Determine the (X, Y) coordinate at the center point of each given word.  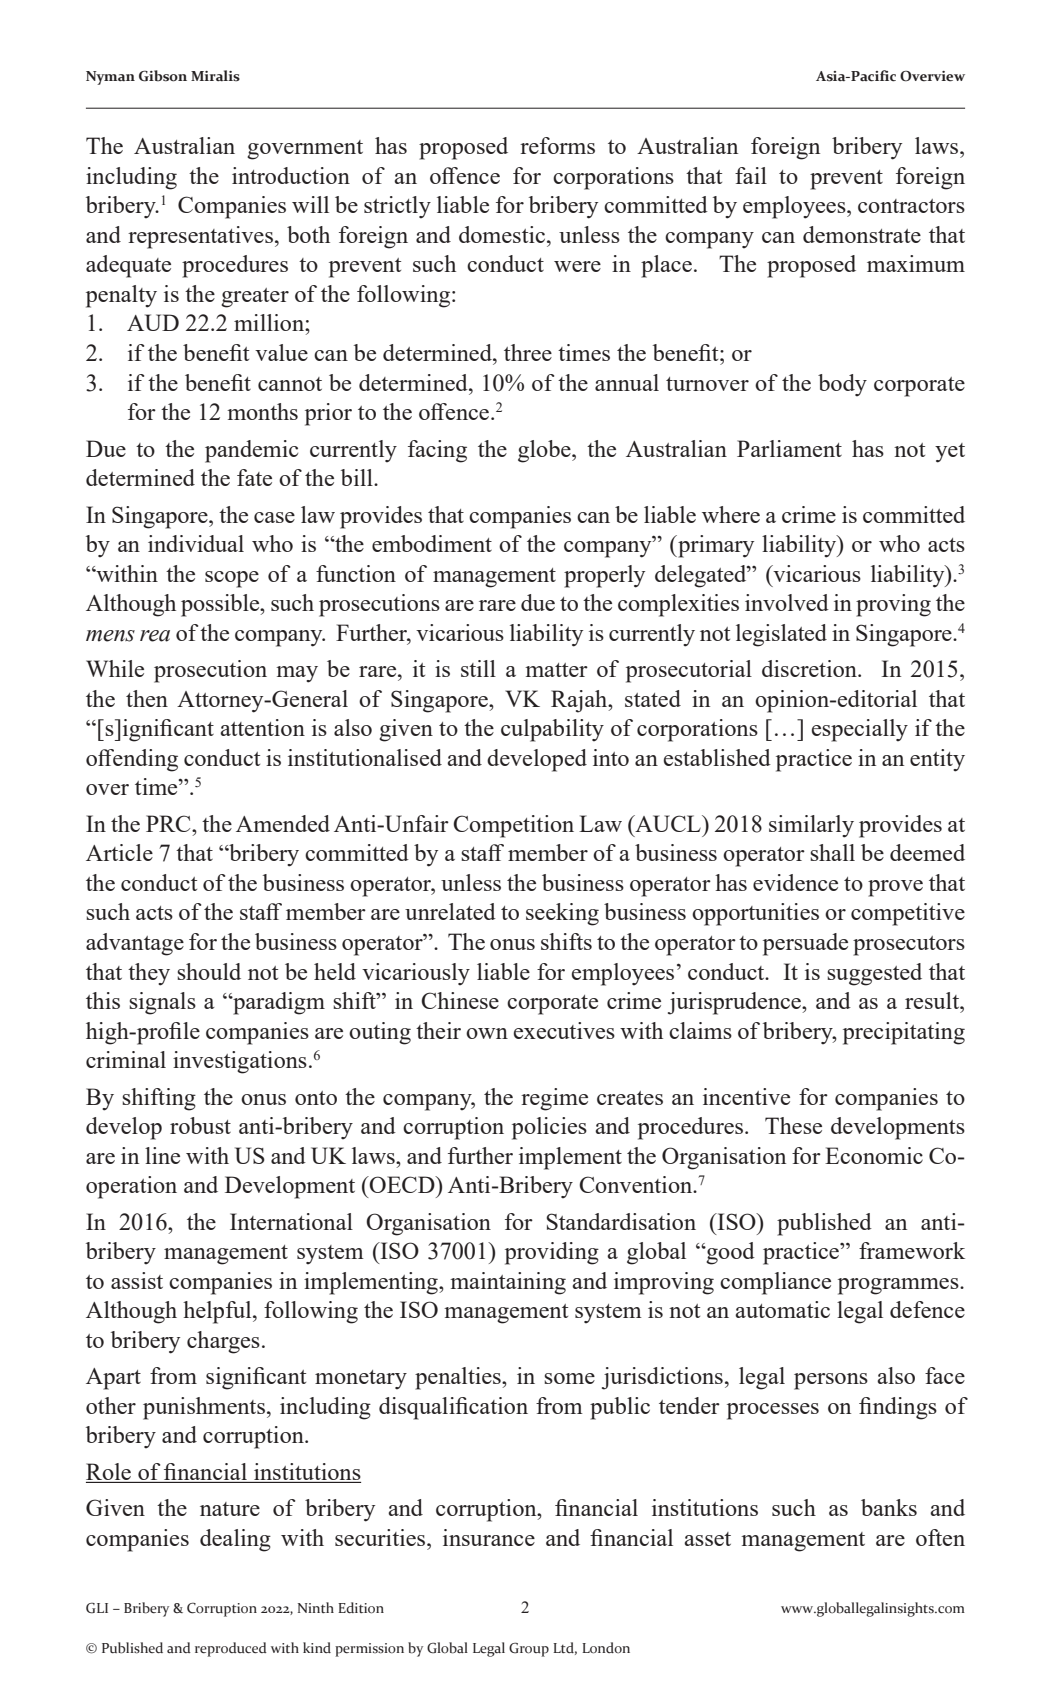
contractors (911, 206)
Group (529, 1649)
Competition (513, 826)
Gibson (163, 76)
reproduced (231, 1649)
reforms (557, 145)
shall (832, 852)
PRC (169, 823)
